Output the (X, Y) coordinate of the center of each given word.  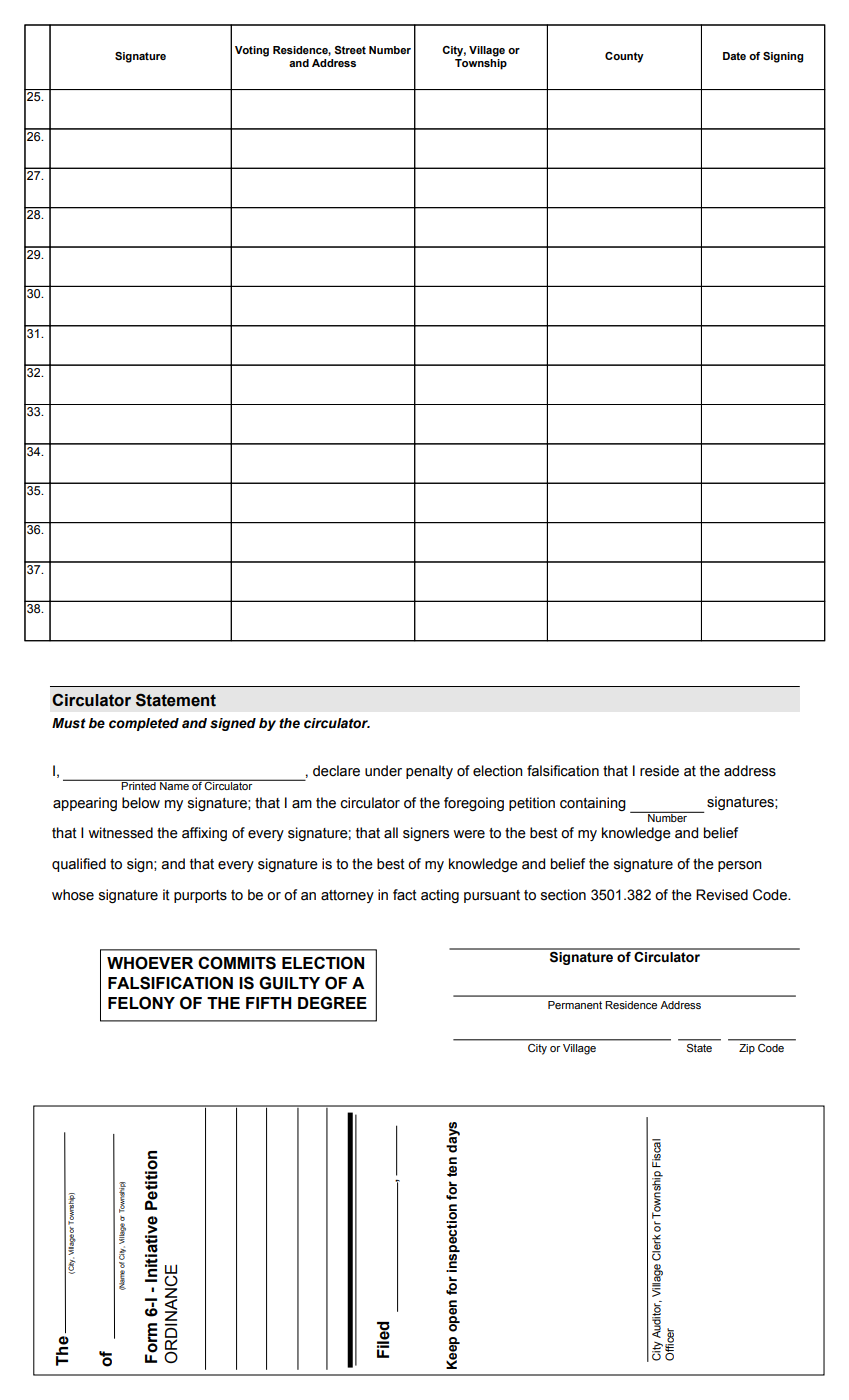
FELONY (141, 1003)
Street (350, 50)
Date (734, 56)
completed (144, 724)
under (383, 771)
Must (69, 723)
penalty (429, 772)
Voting (252, 51)
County (624, 57)
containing (593, 804)
